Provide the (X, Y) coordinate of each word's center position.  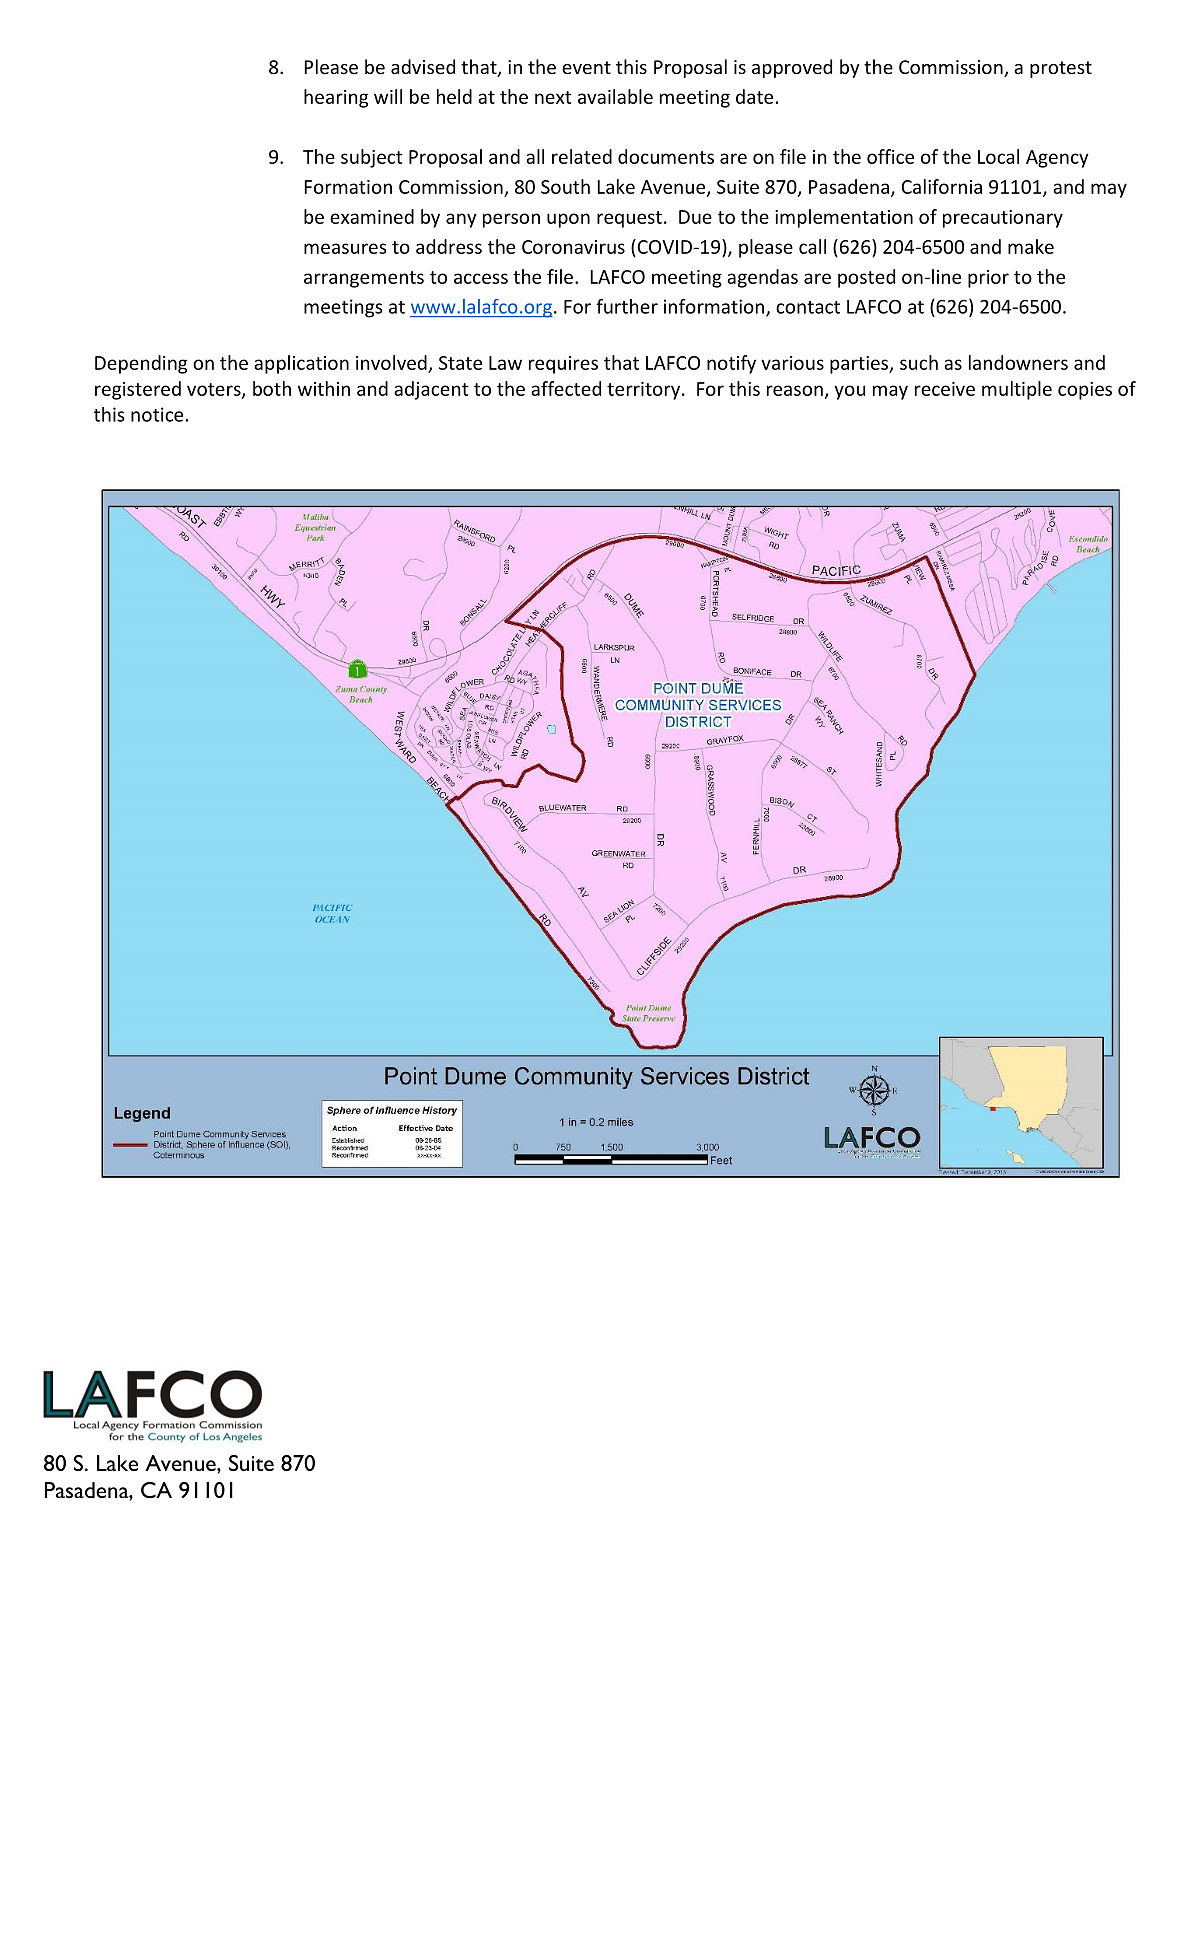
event (586, 67)
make (1031, 246)
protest (1061, 69)
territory (643, 391)
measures (345, 248)
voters (215, 390)
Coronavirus (573, 247)
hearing (336, 98)
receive (945, 389)
